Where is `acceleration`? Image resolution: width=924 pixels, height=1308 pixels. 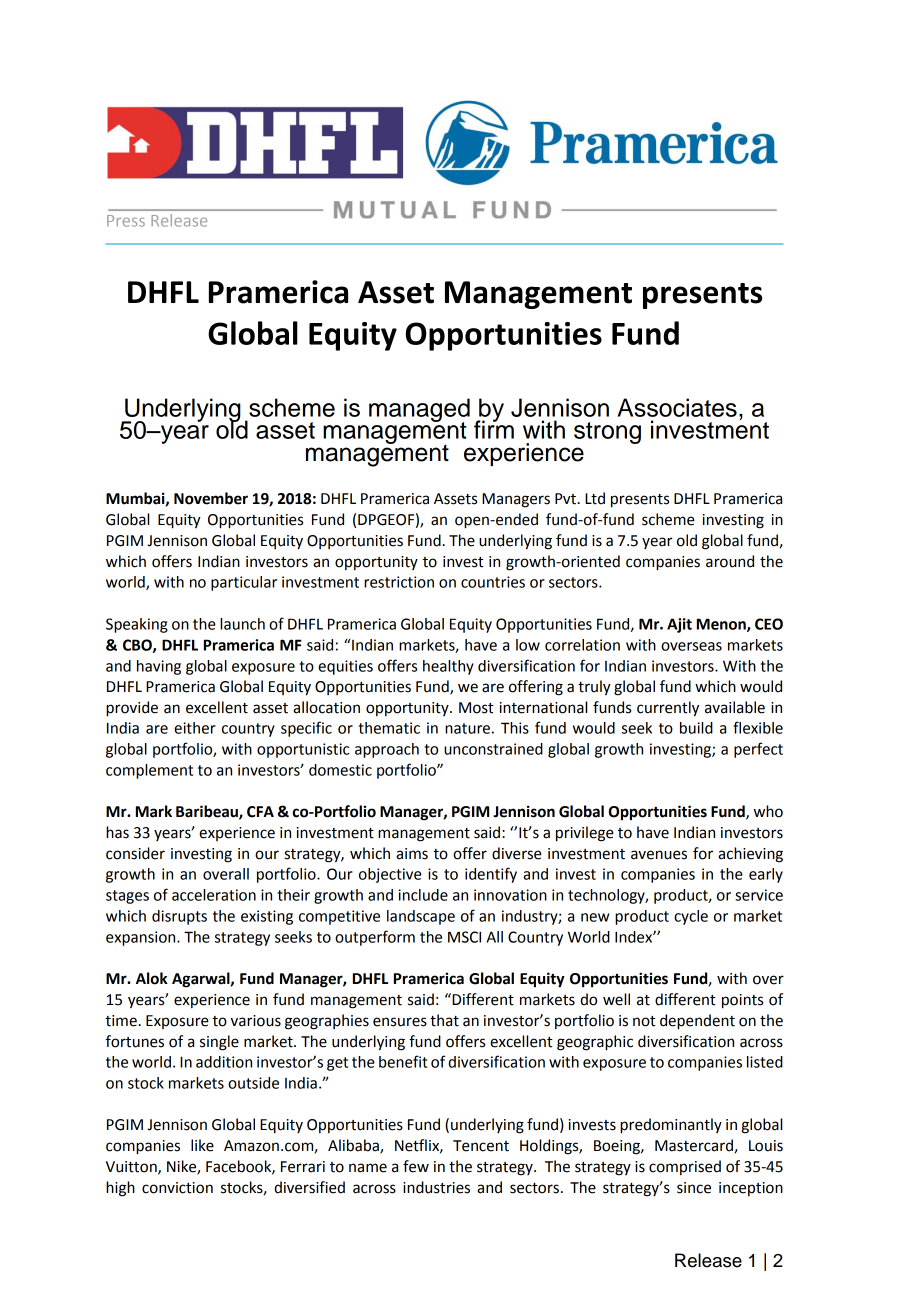 acceleration is located at coordinates (214, 895).
